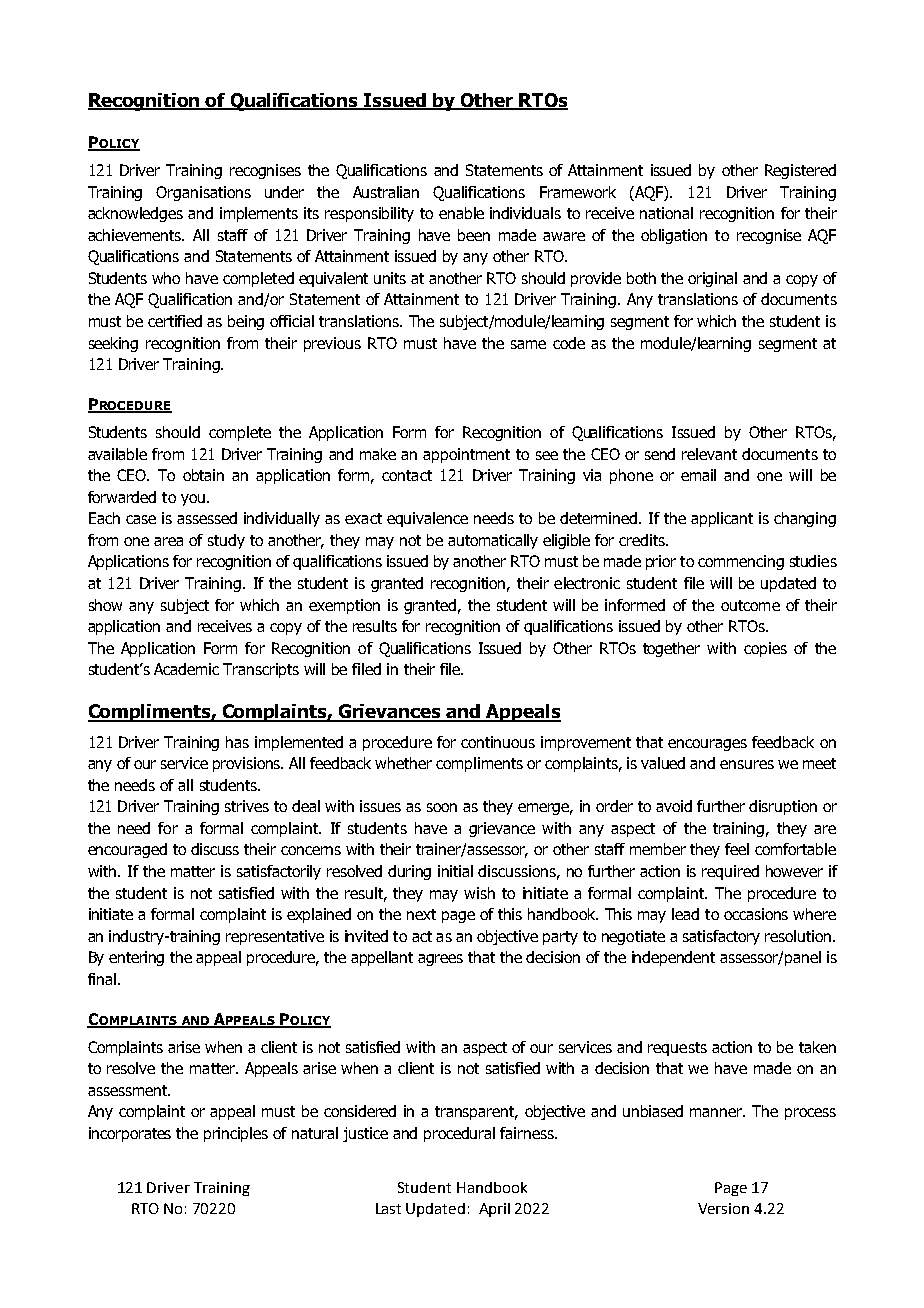  What do you see at coordinates (498, 742) in the page?
I see `continuous` at bounding box center [498, 742].
